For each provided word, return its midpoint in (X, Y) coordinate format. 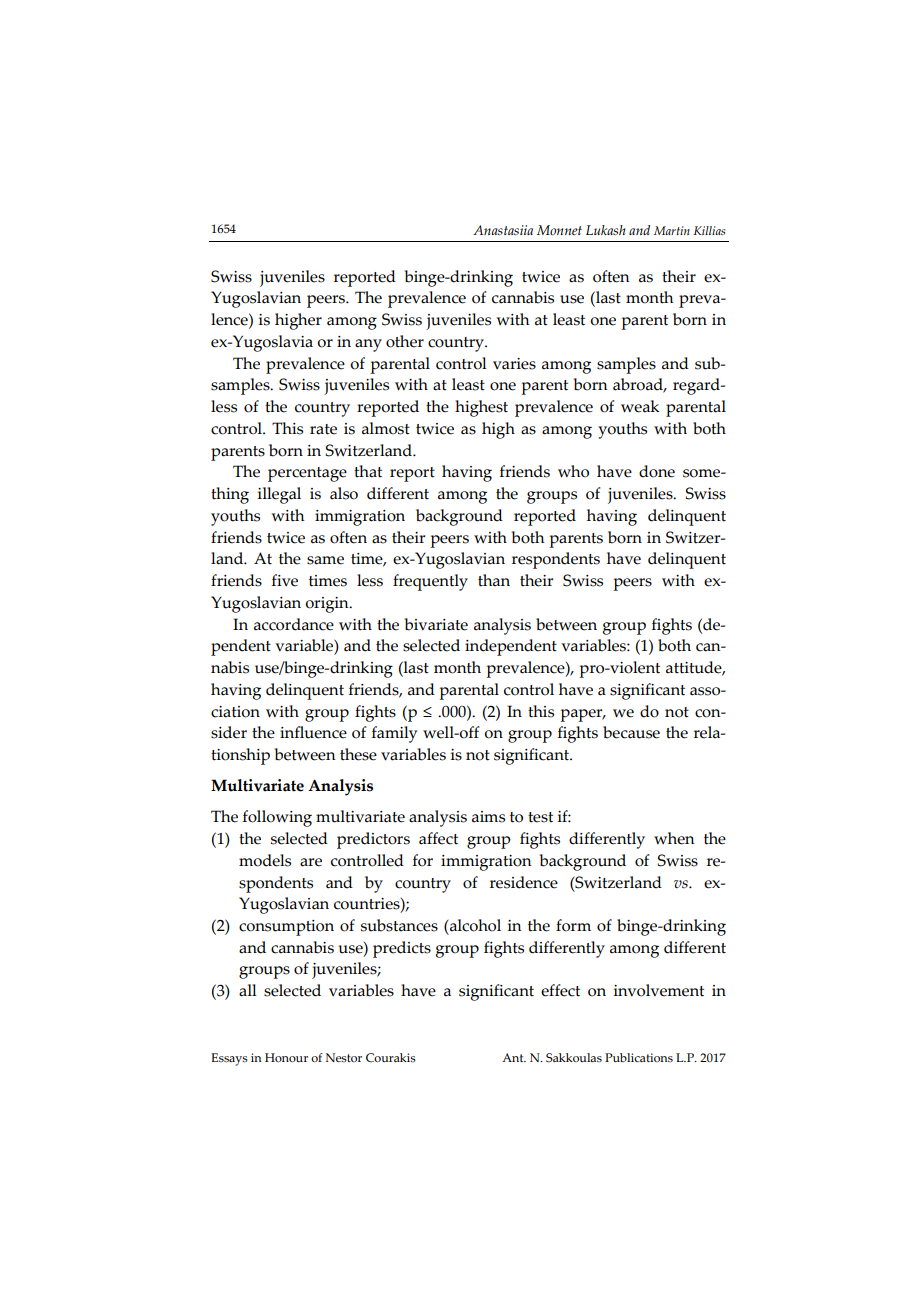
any (368, 345)
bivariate (436, 624)
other (405, 341)
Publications (639, 1057)
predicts (402, 949)
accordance (294, 624)
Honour (286, 1057)
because (631, 732)
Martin (672, 230)
